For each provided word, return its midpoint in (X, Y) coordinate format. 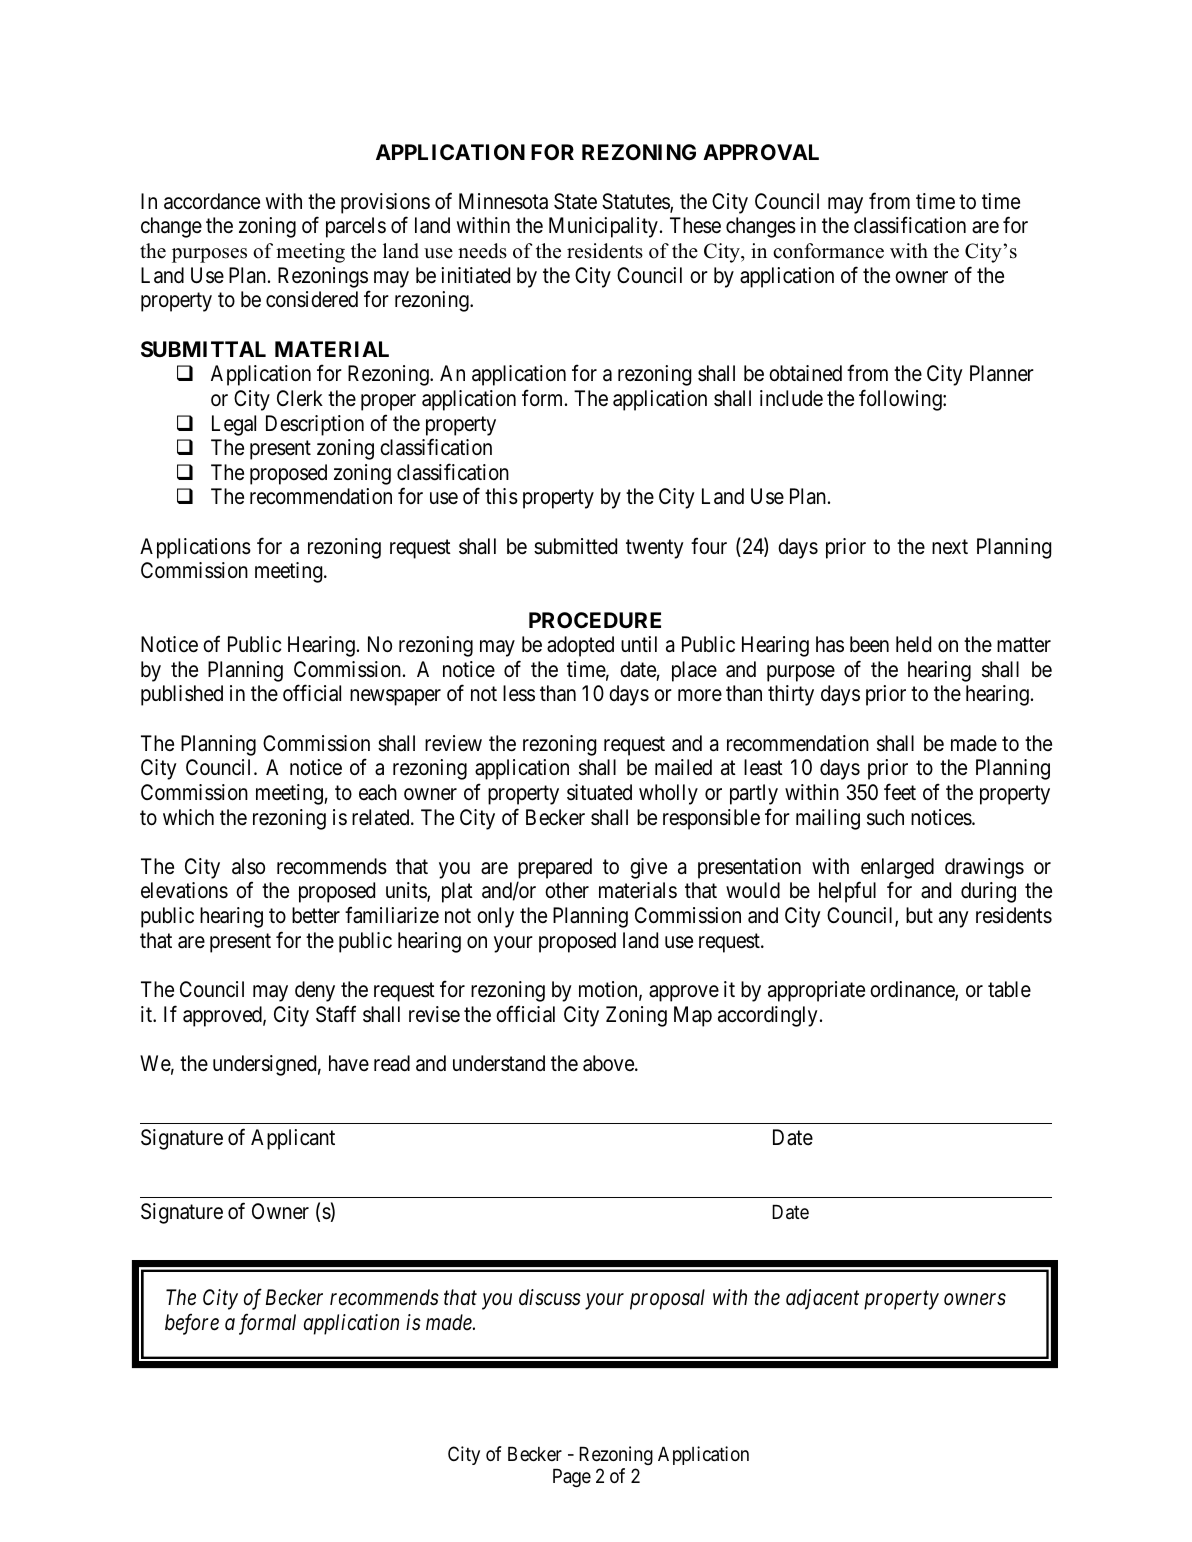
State (575, 201)
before (192, 1324)
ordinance (913, 990)
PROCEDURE (595, 620)
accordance (212, 201)
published (182, 695)
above (609, 1063)
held (913, 644)
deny (315, 991)
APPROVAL (761, 152)
